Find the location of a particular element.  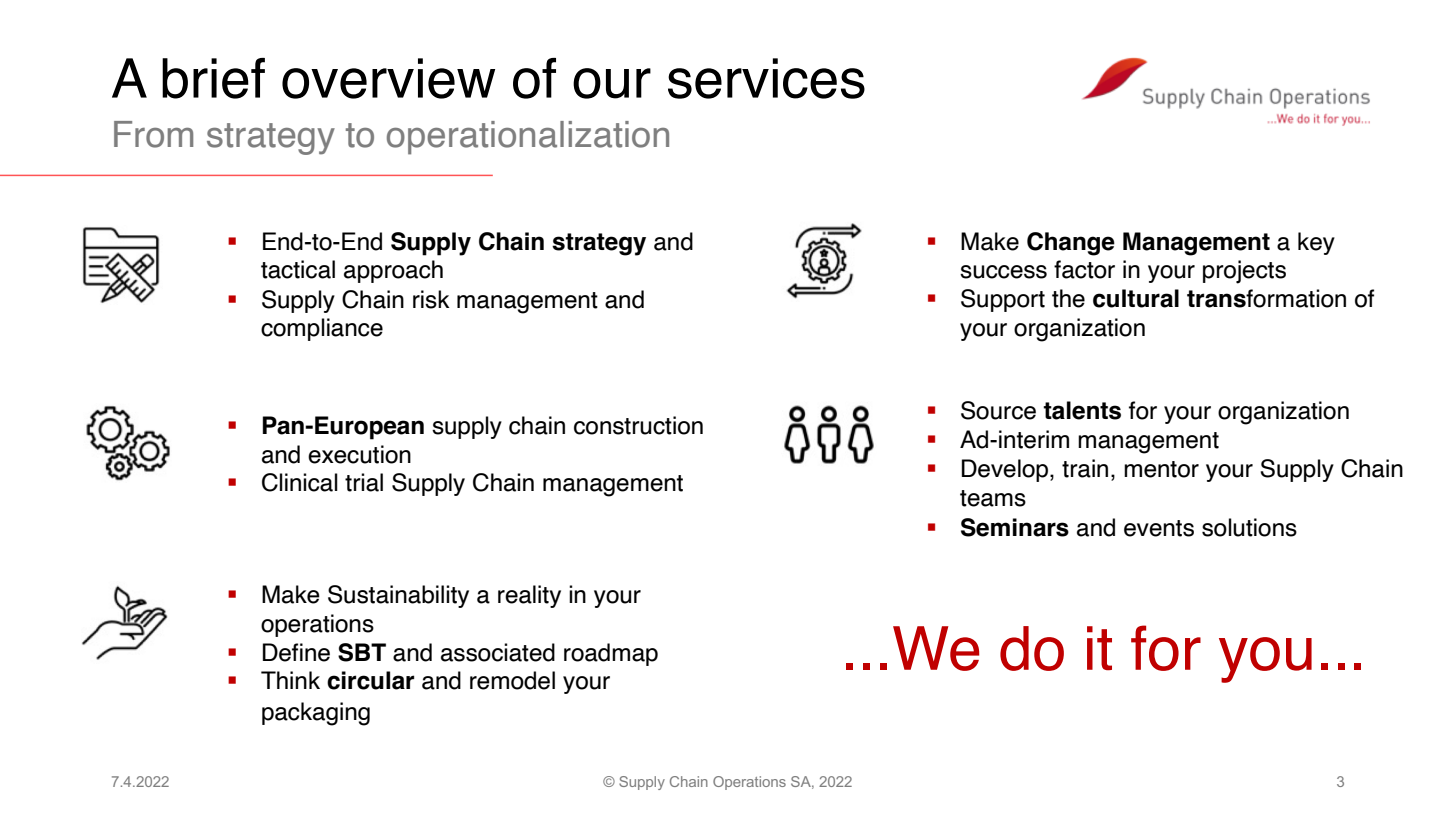

Change is located at coordinates (1071, 244).
